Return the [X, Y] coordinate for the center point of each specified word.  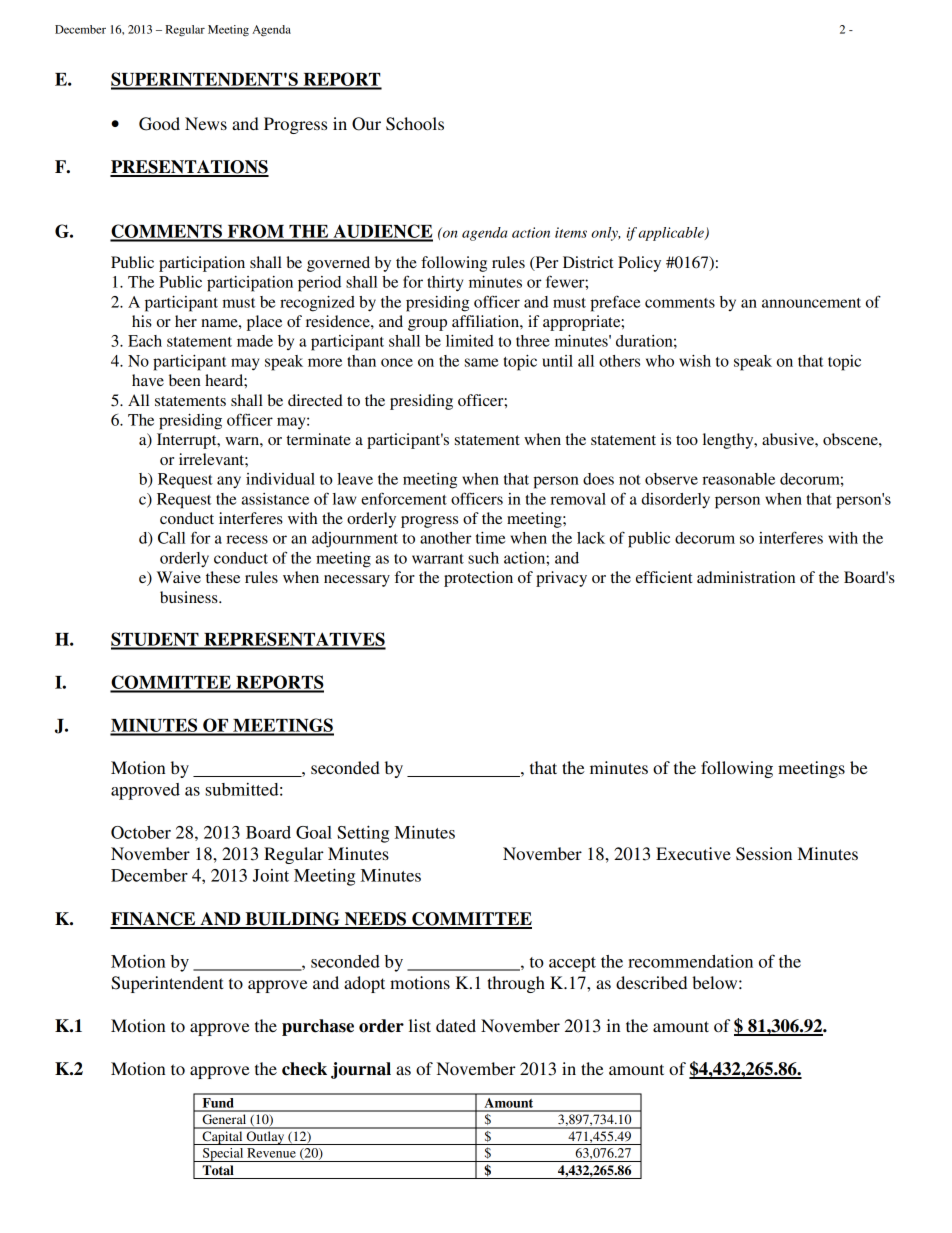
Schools [415, 124]
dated [456, 1025]
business [190, 597]
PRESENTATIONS [189, 168]
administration [746, 577]
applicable [672, 234]
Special [223, 1155]
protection [478, 579]
